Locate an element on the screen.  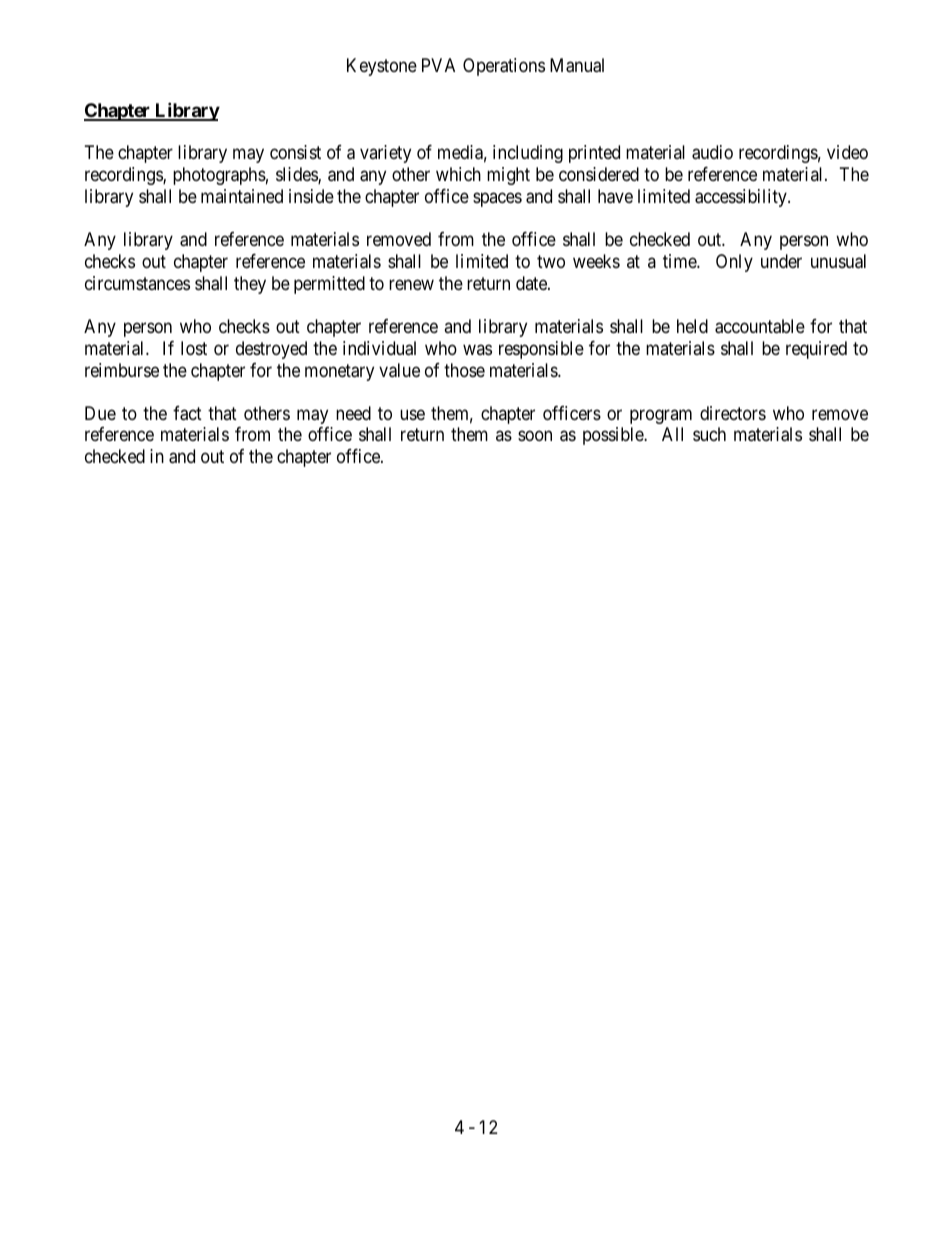
Operations is located at coordinates (504, 67).
